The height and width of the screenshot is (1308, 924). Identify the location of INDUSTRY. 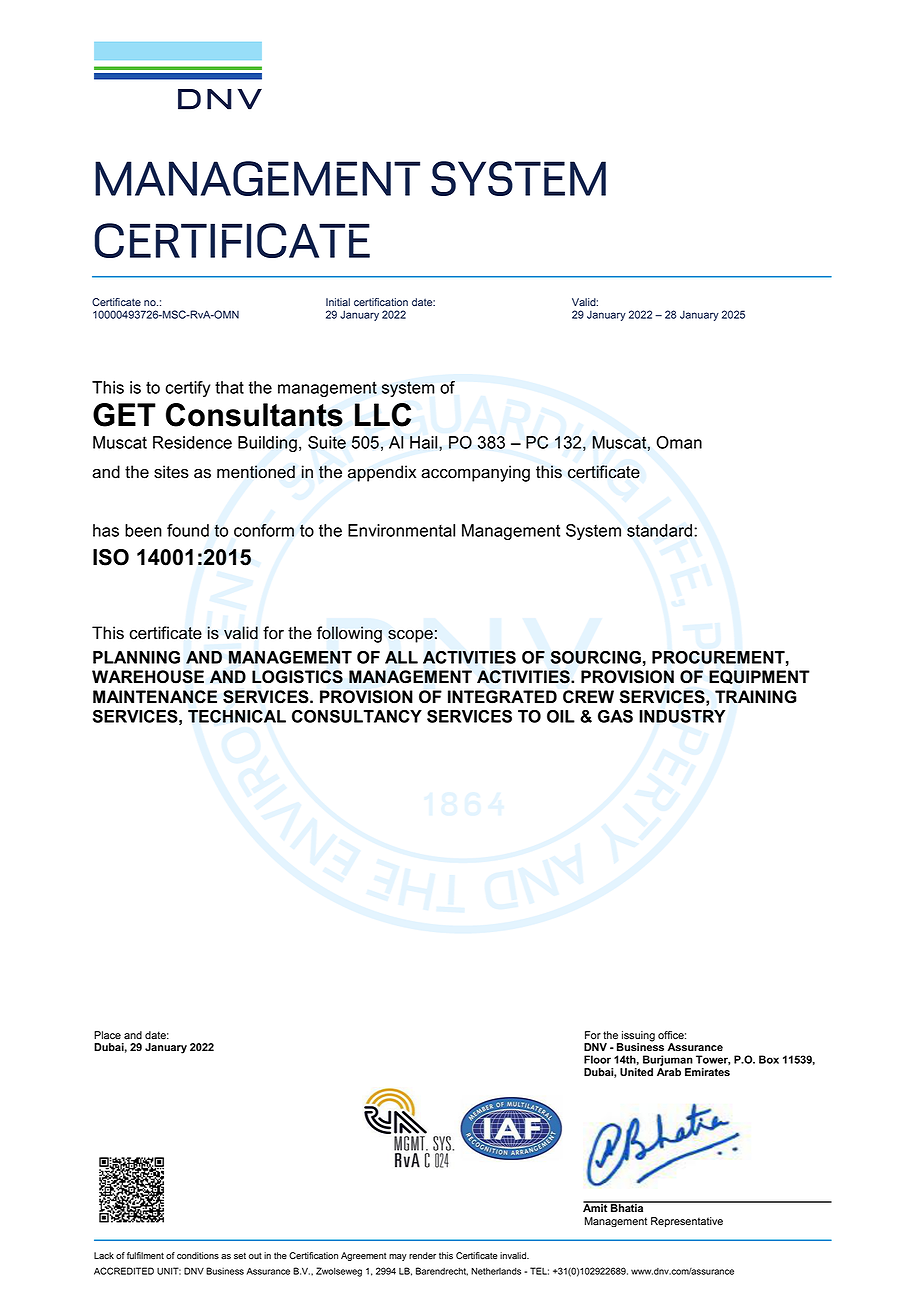
(682, 716).
